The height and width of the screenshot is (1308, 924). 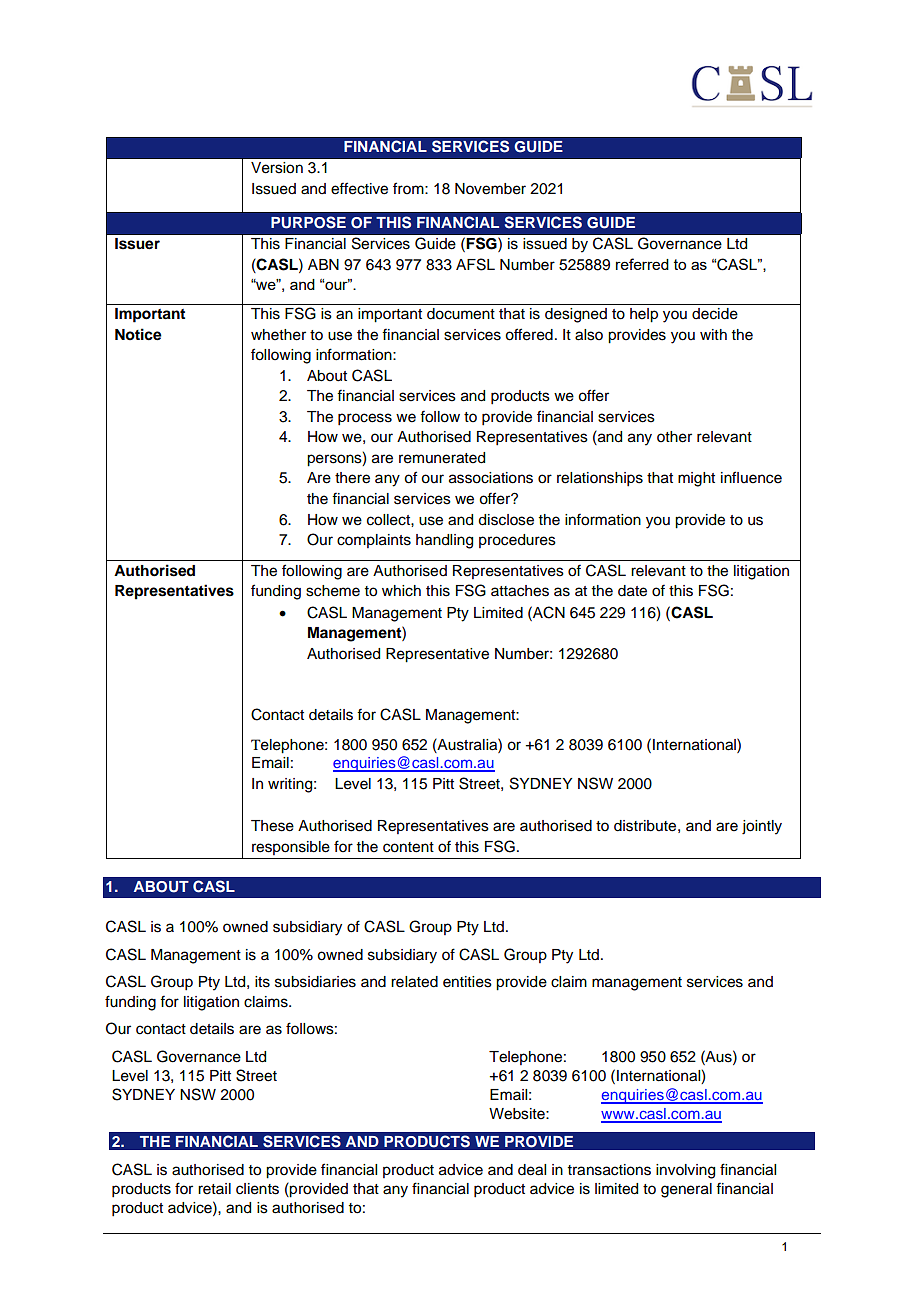 I want to click on These, so click(x=272, y=826).
